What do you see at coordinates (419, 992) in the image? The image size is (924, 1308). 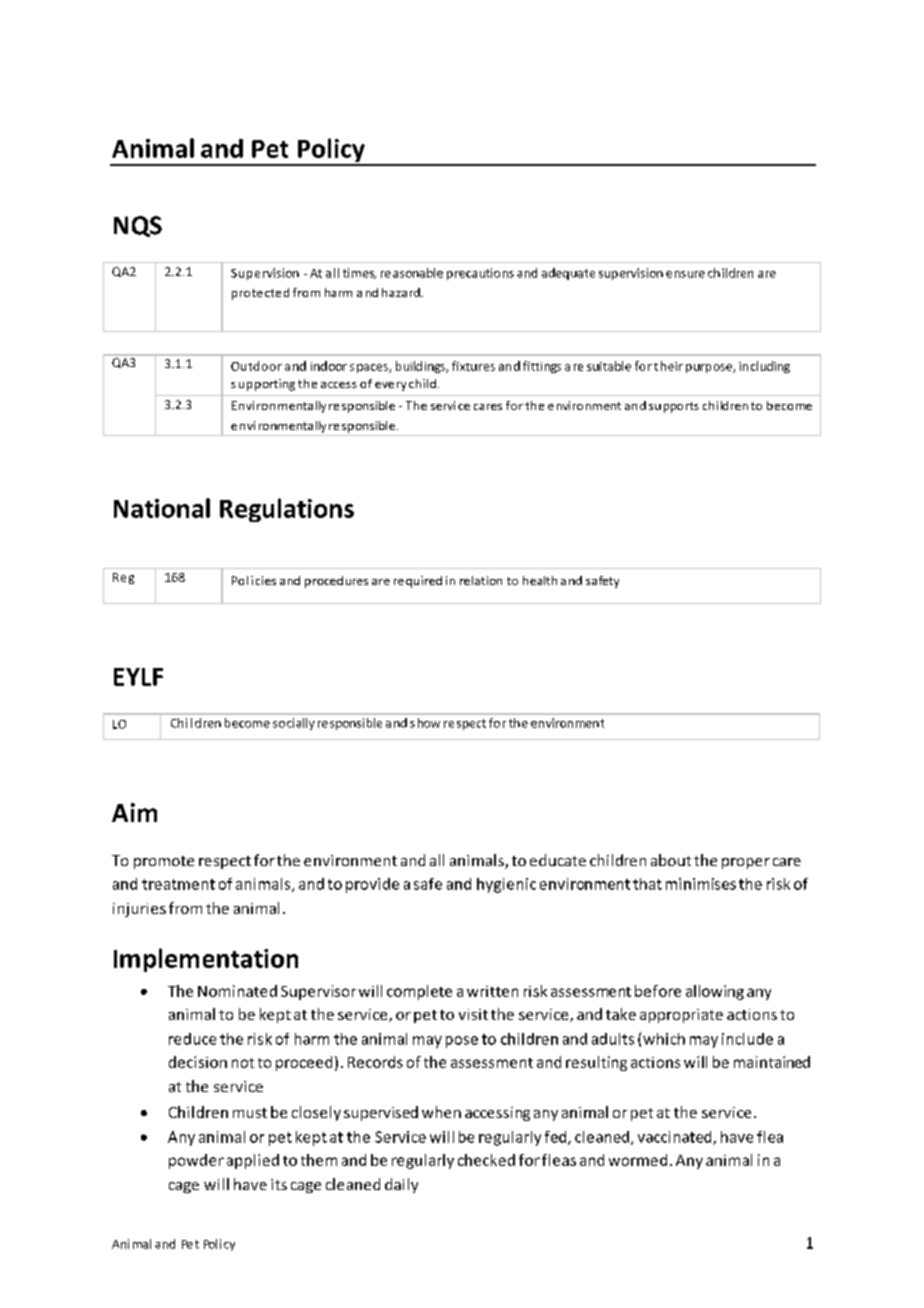 I see `complete` at bounding box center [419, 992].
